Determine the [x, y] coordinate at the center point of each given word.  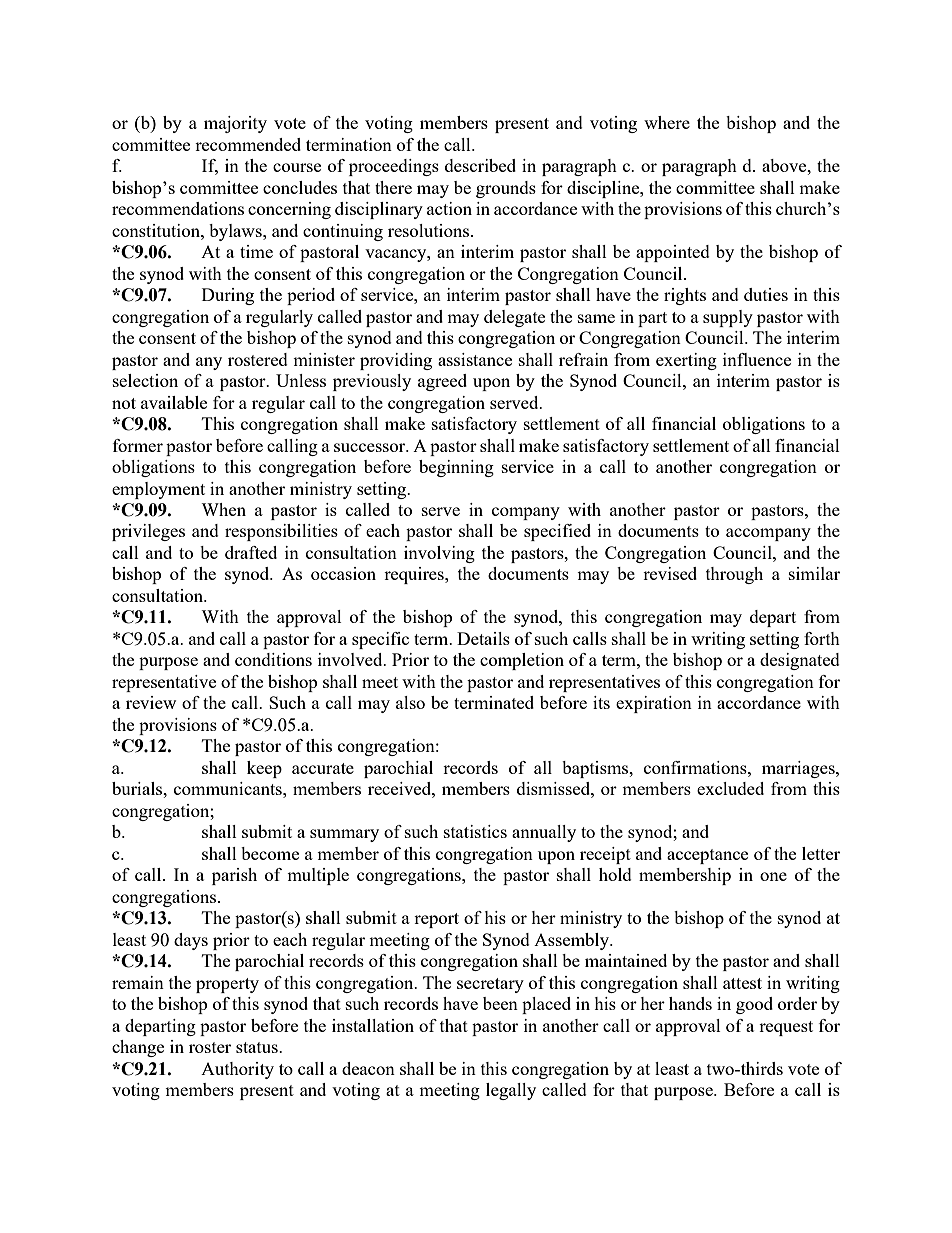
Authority [237, 1070]
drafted [251, 552]
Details [483, 638]
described [480, 165]
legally [511, 1091]
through [734, 575]
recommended [248, 144]
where [667, 122]
